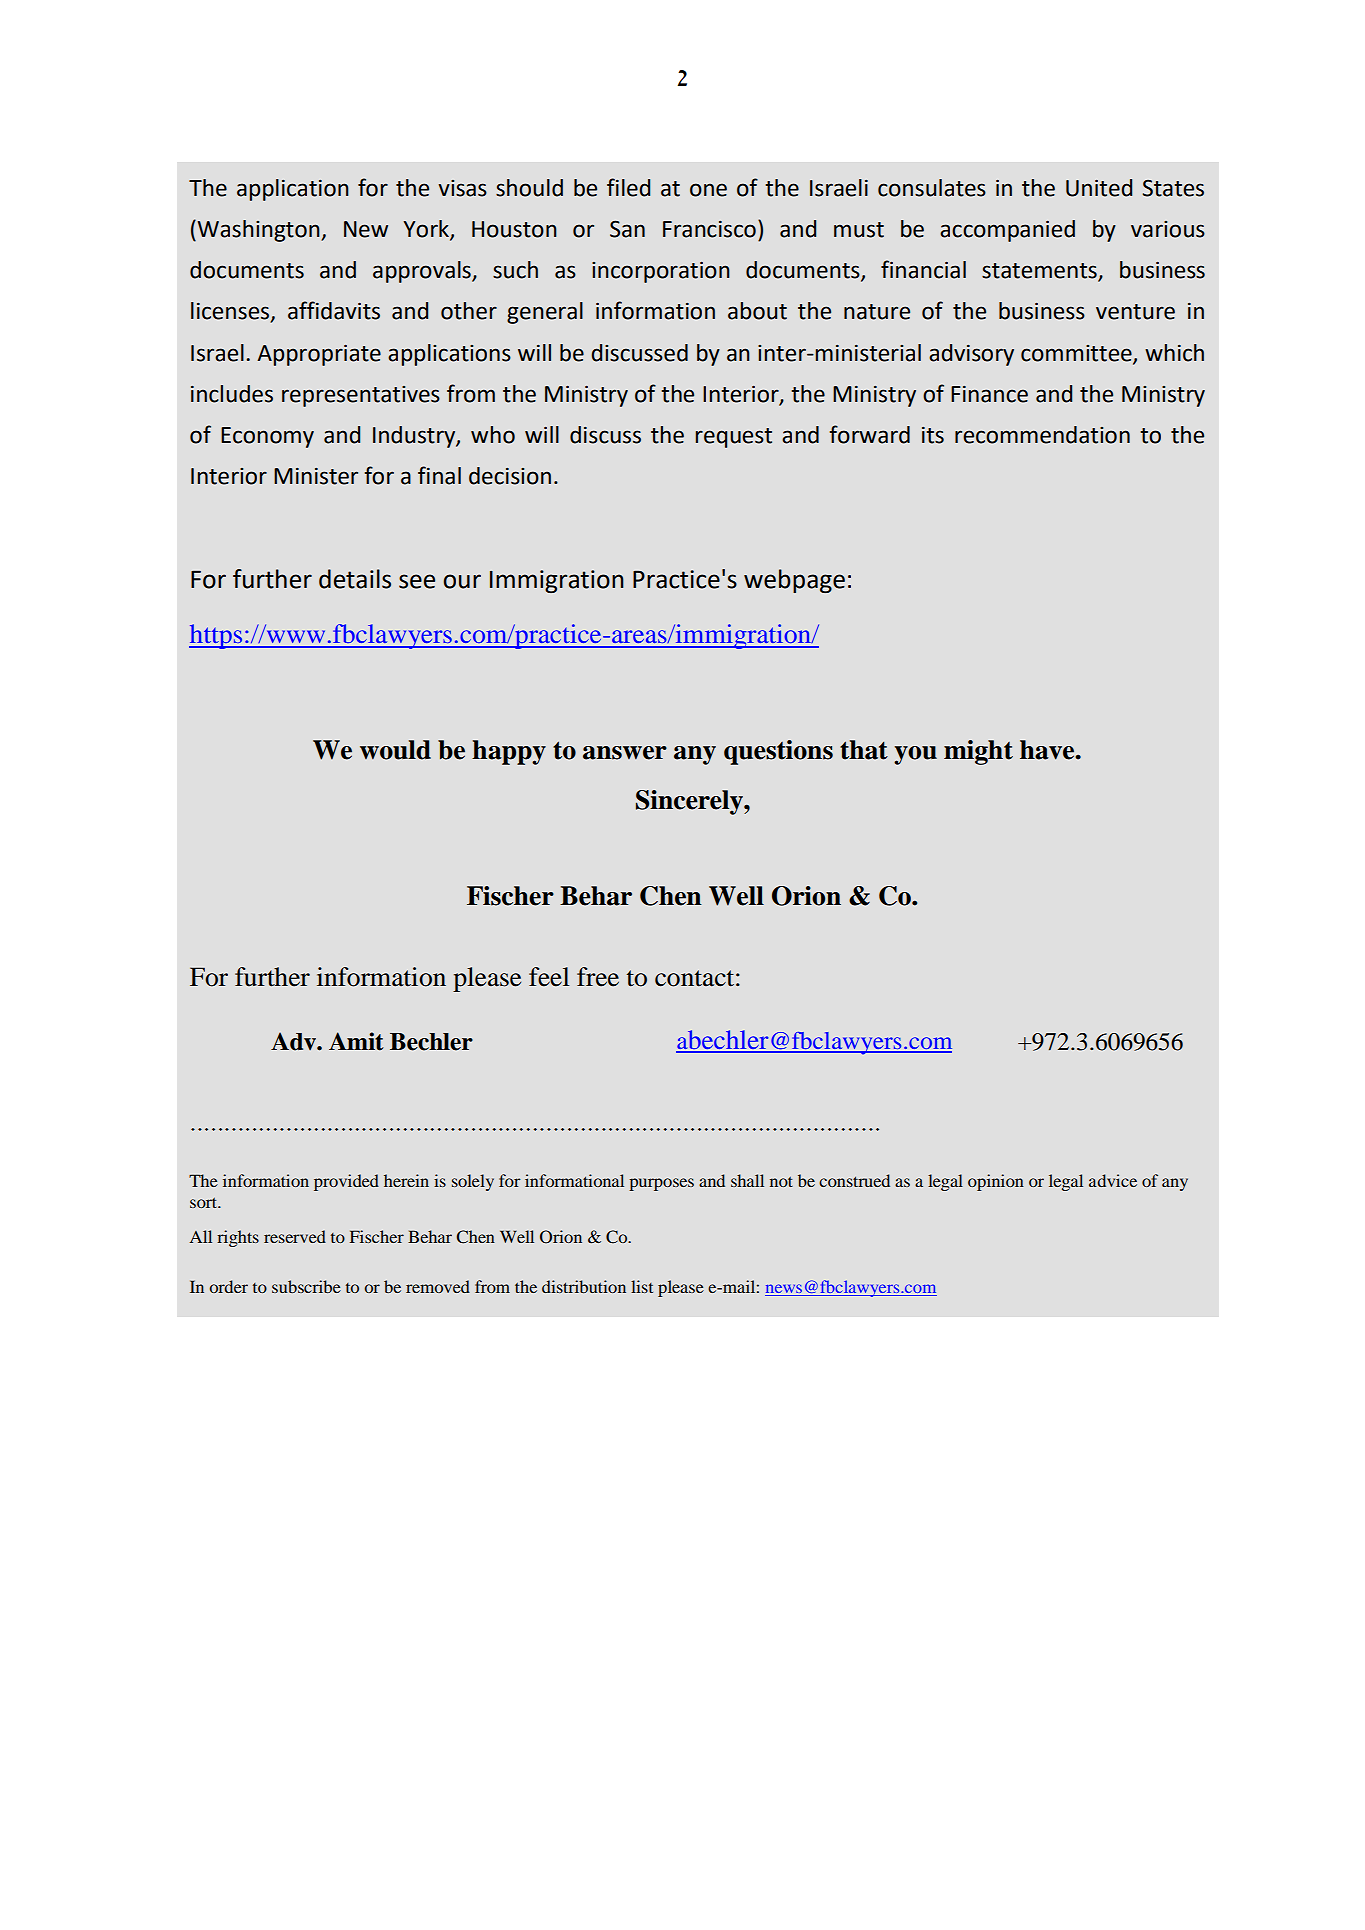  I want to click on Francisco, so click(709, 229).
